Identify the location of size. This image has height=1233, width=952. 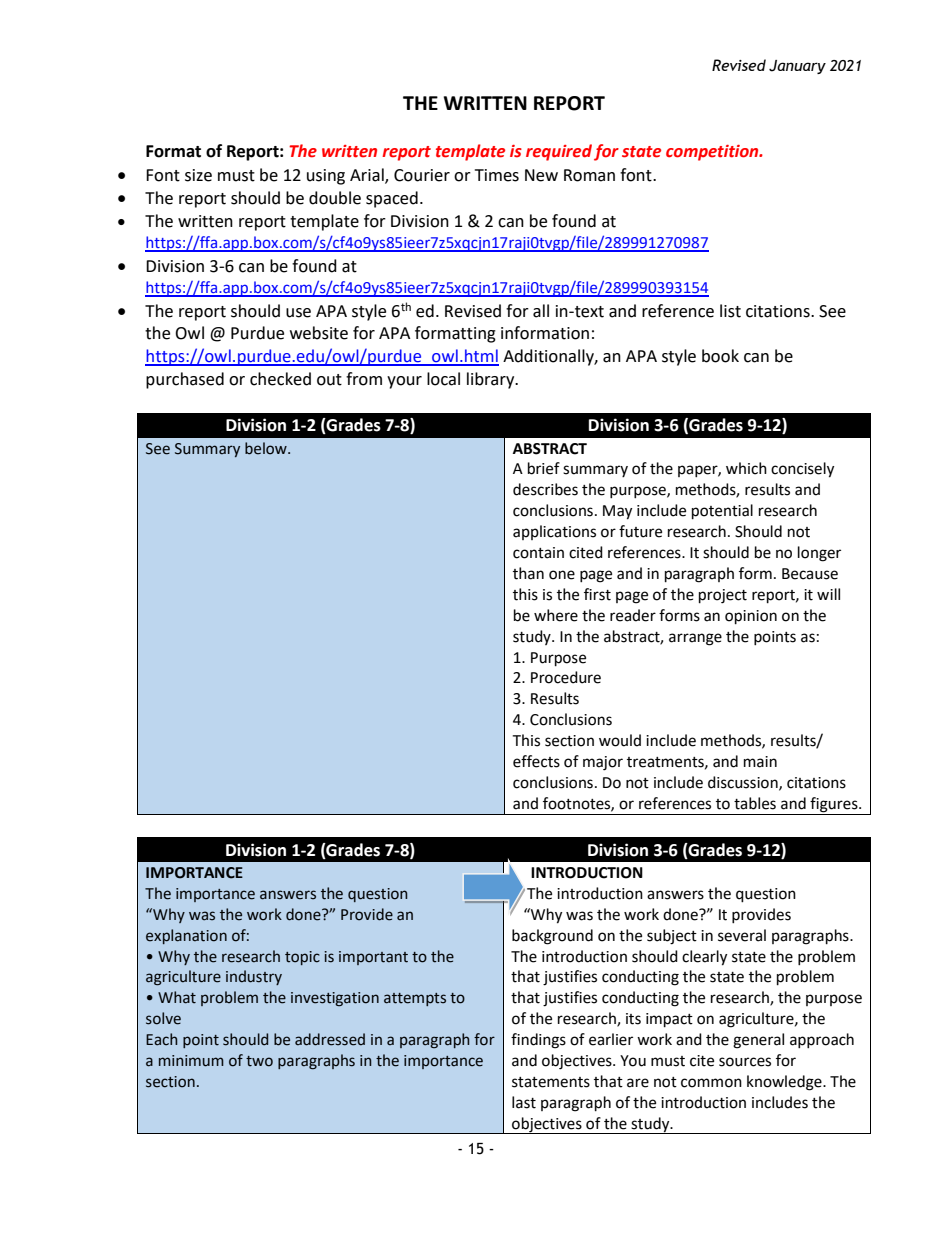
(198, 175).
